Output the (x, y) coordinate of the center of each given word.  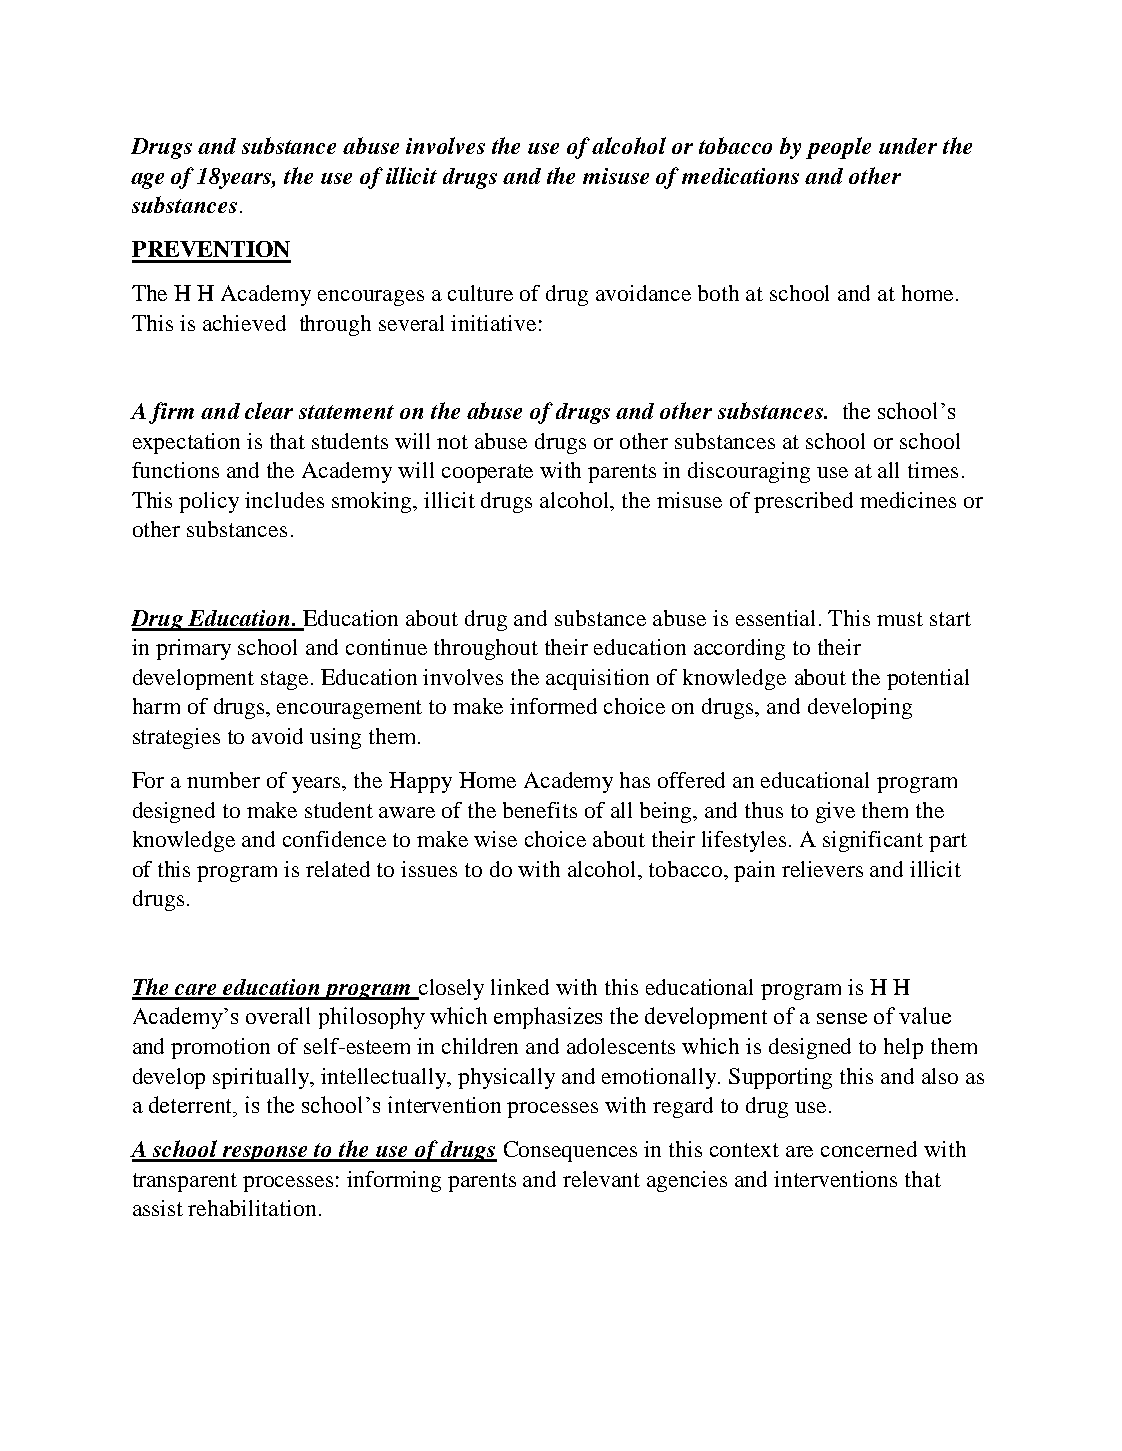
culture (480, 293)
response (265, 1154)
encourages (371, 298)
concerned (869, 1149)
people (838, 148)
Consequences (570, 1151)
